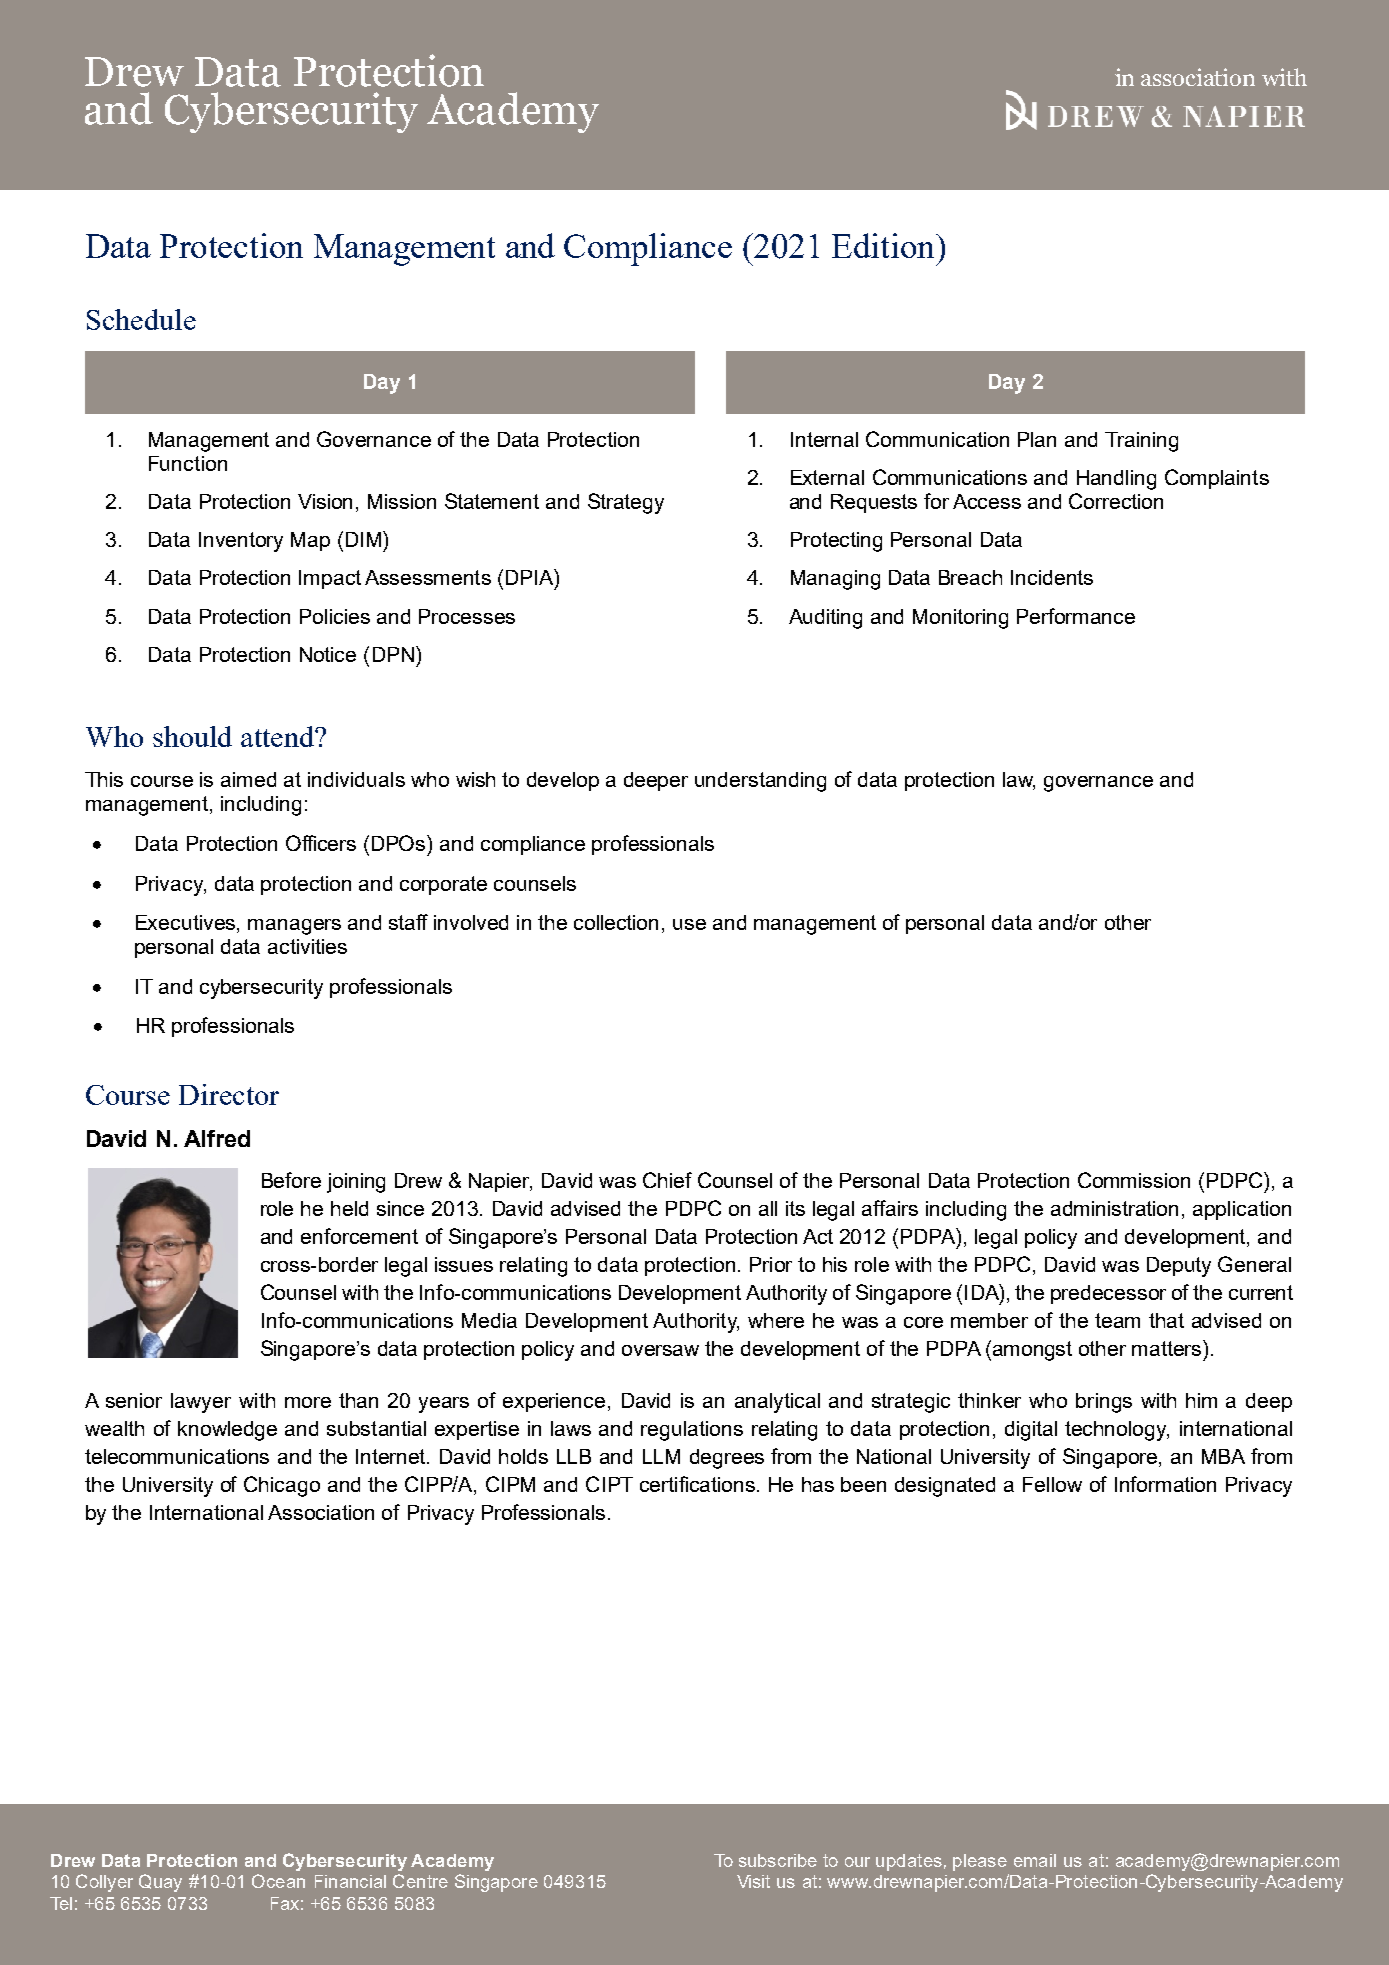  I want to click on Notice, so click(328, 654).
